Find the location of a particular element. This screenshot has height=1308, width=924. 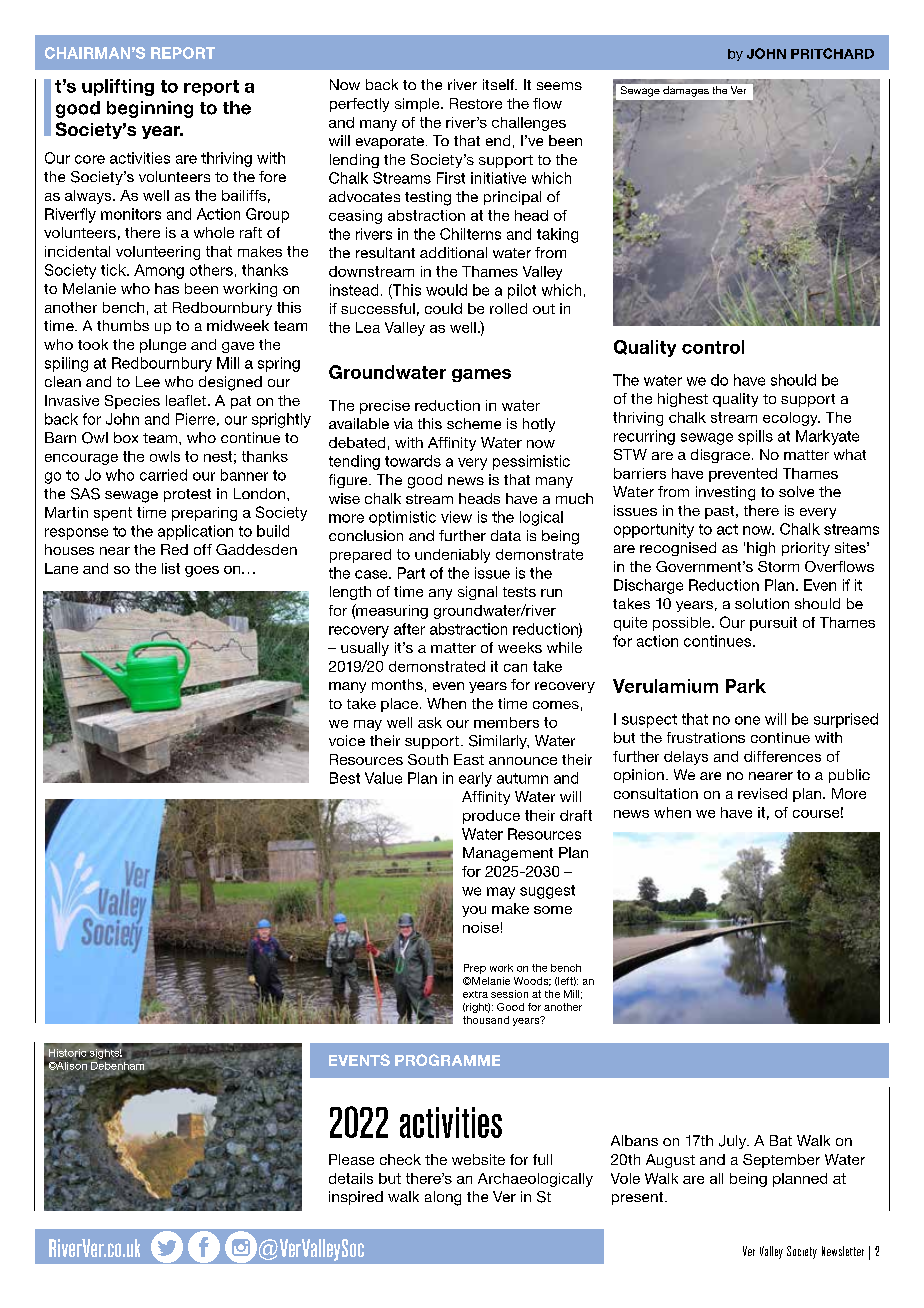

control is located at coordinates (713, 347).
